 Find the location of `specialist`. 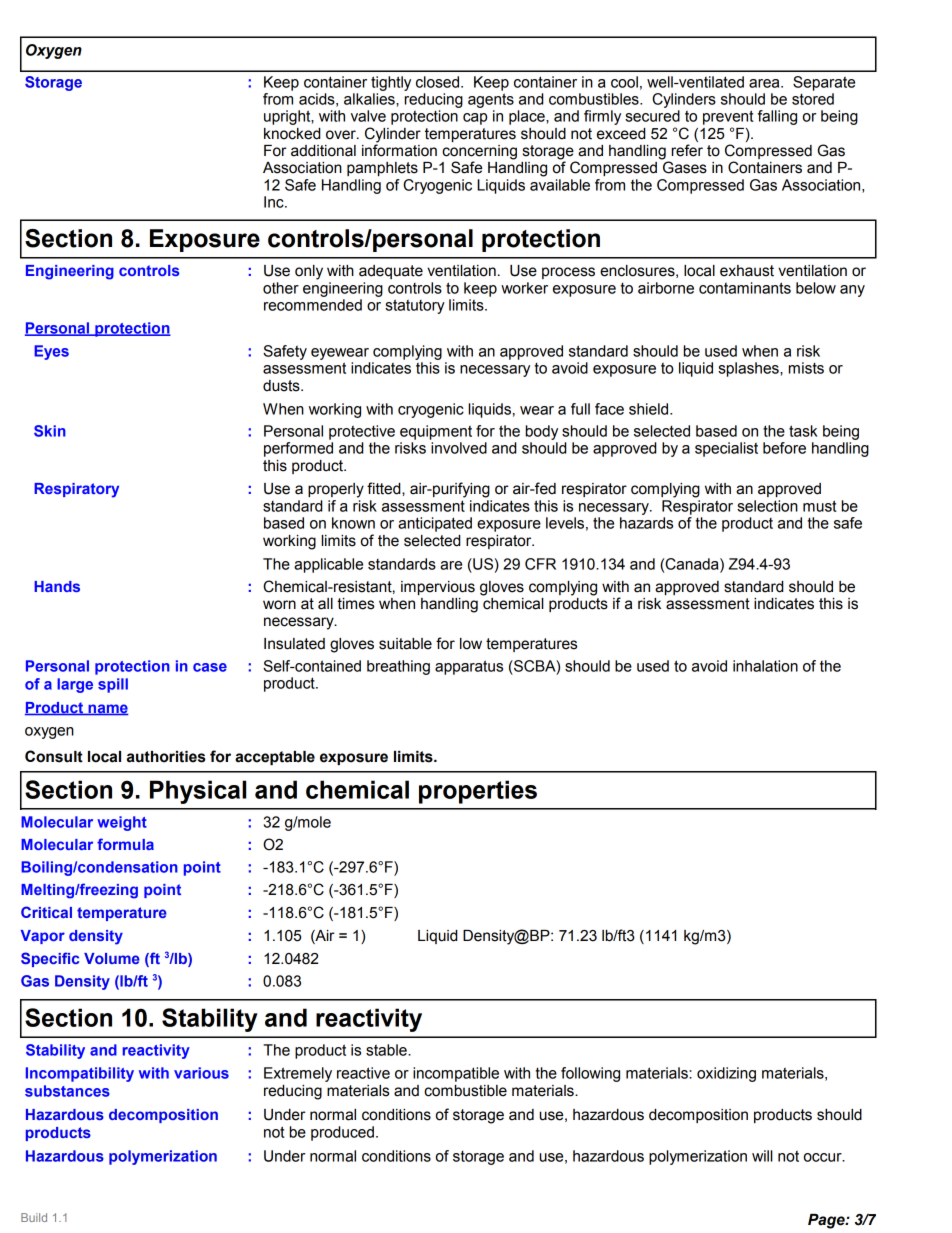

specialist is located at coordinates (726, 449).
